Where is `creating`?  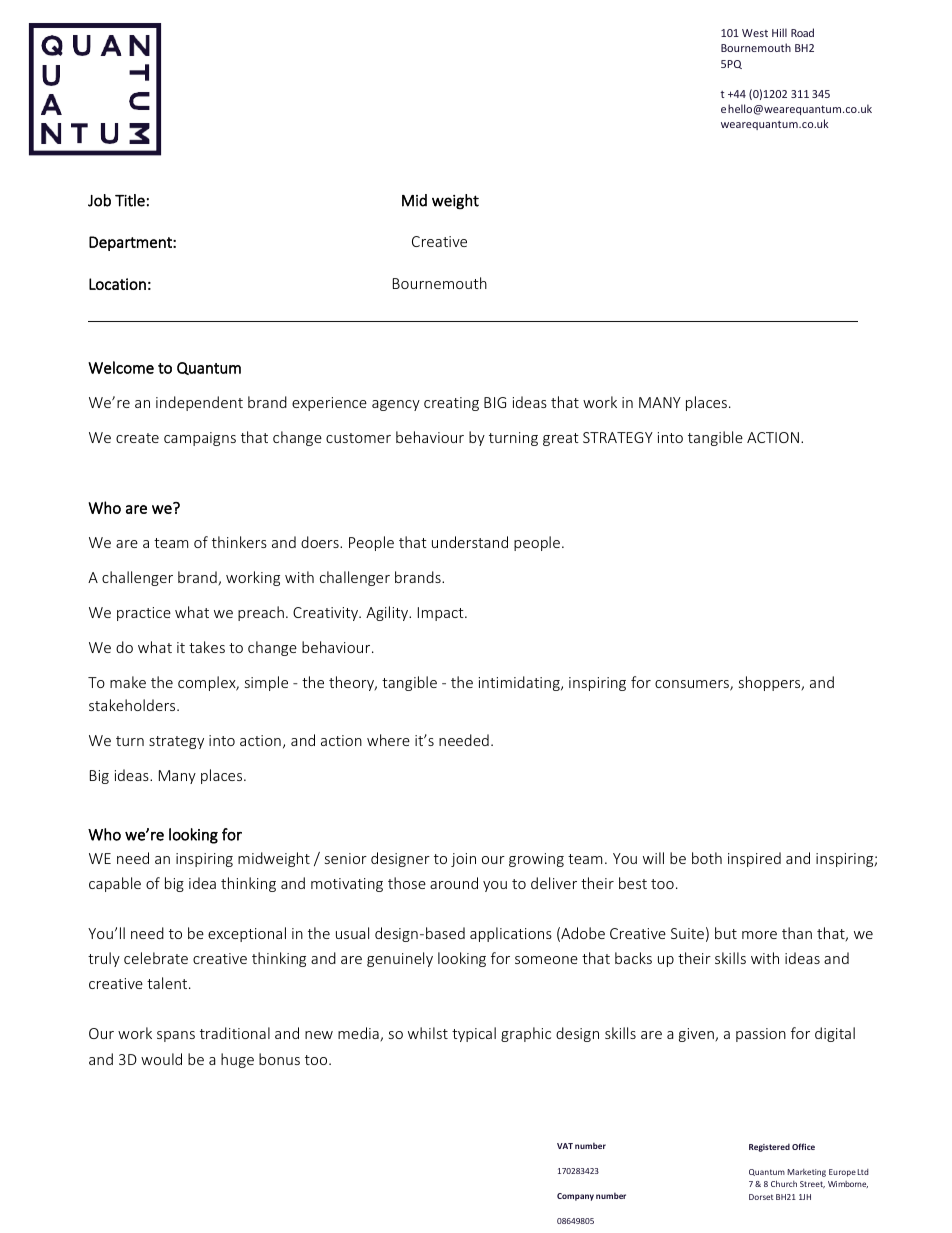 creating is located at coordinates (451, 404).
